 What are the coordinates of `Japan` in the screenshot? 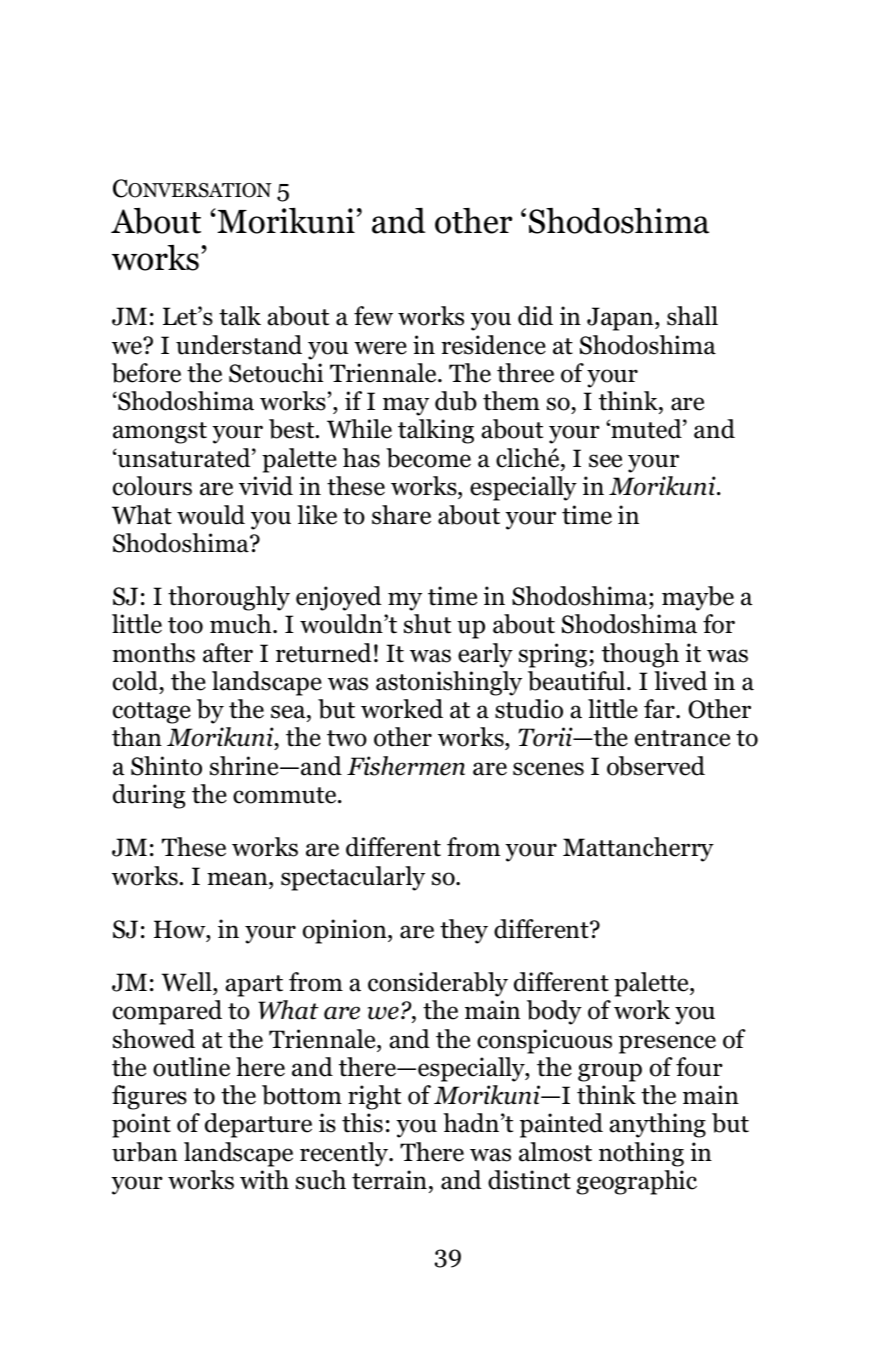 It's located at (621, 319).
